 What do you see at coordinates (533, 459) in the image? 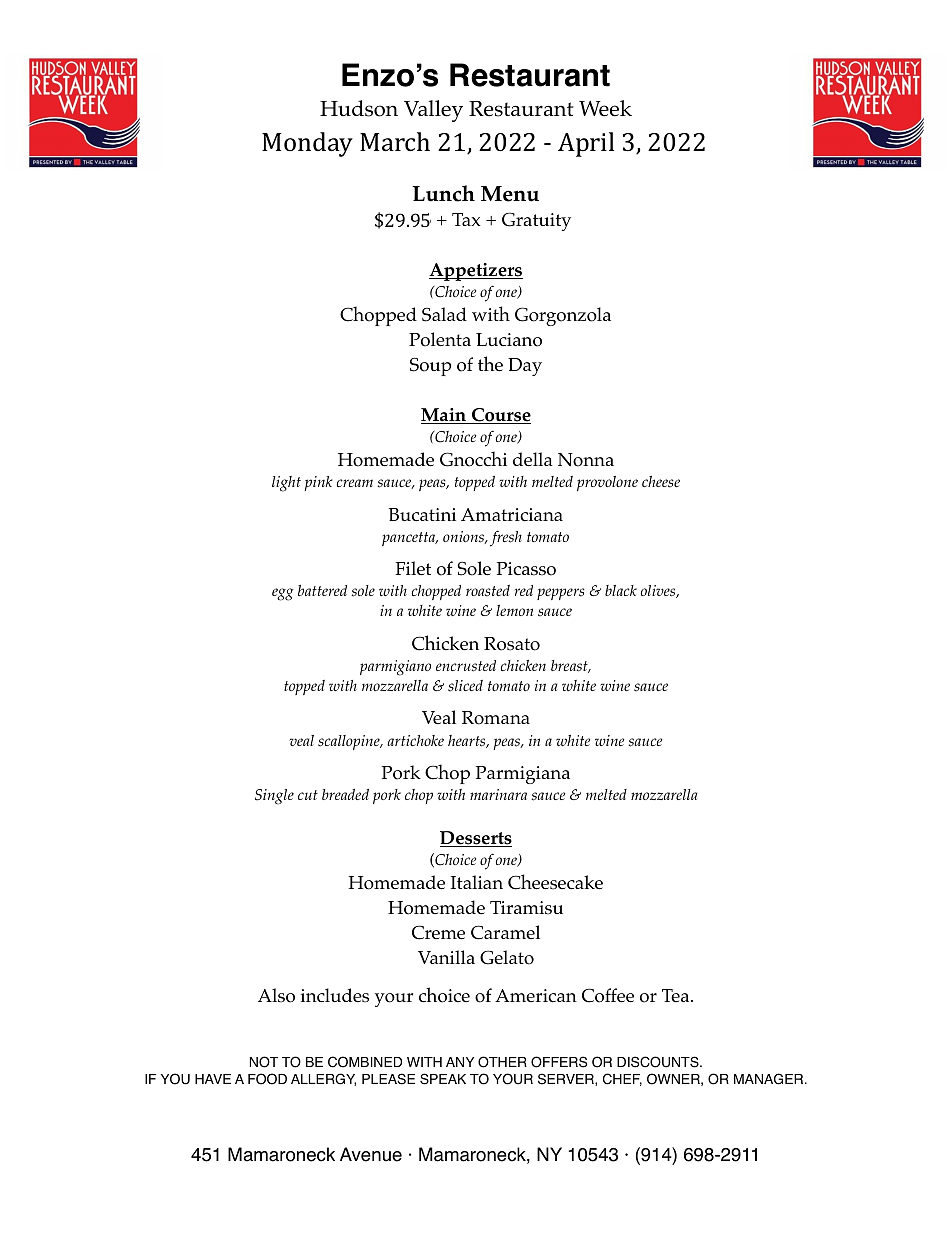
I see `della` at bounding box center [533, 459].
